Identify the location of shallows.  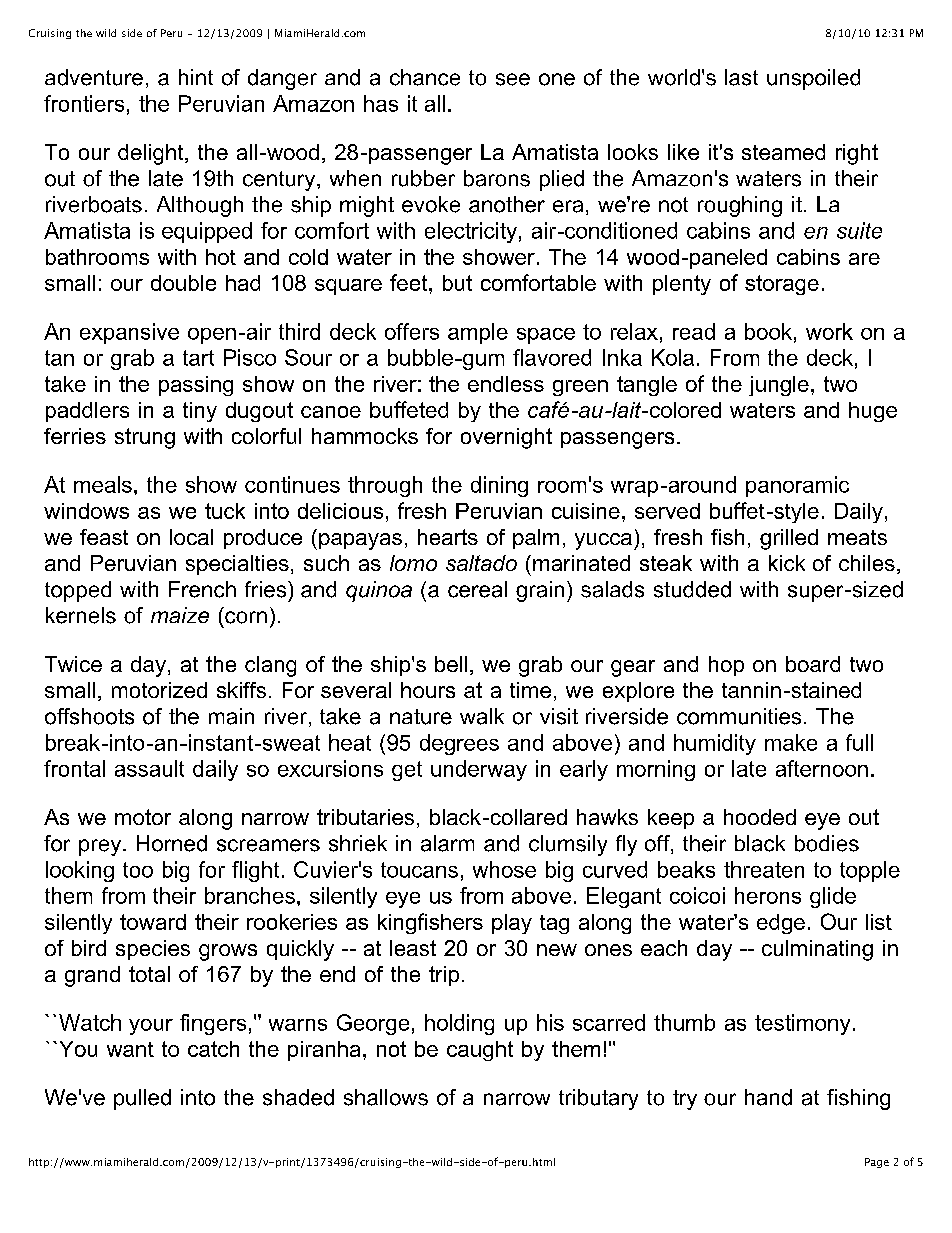
(386, 1097).
